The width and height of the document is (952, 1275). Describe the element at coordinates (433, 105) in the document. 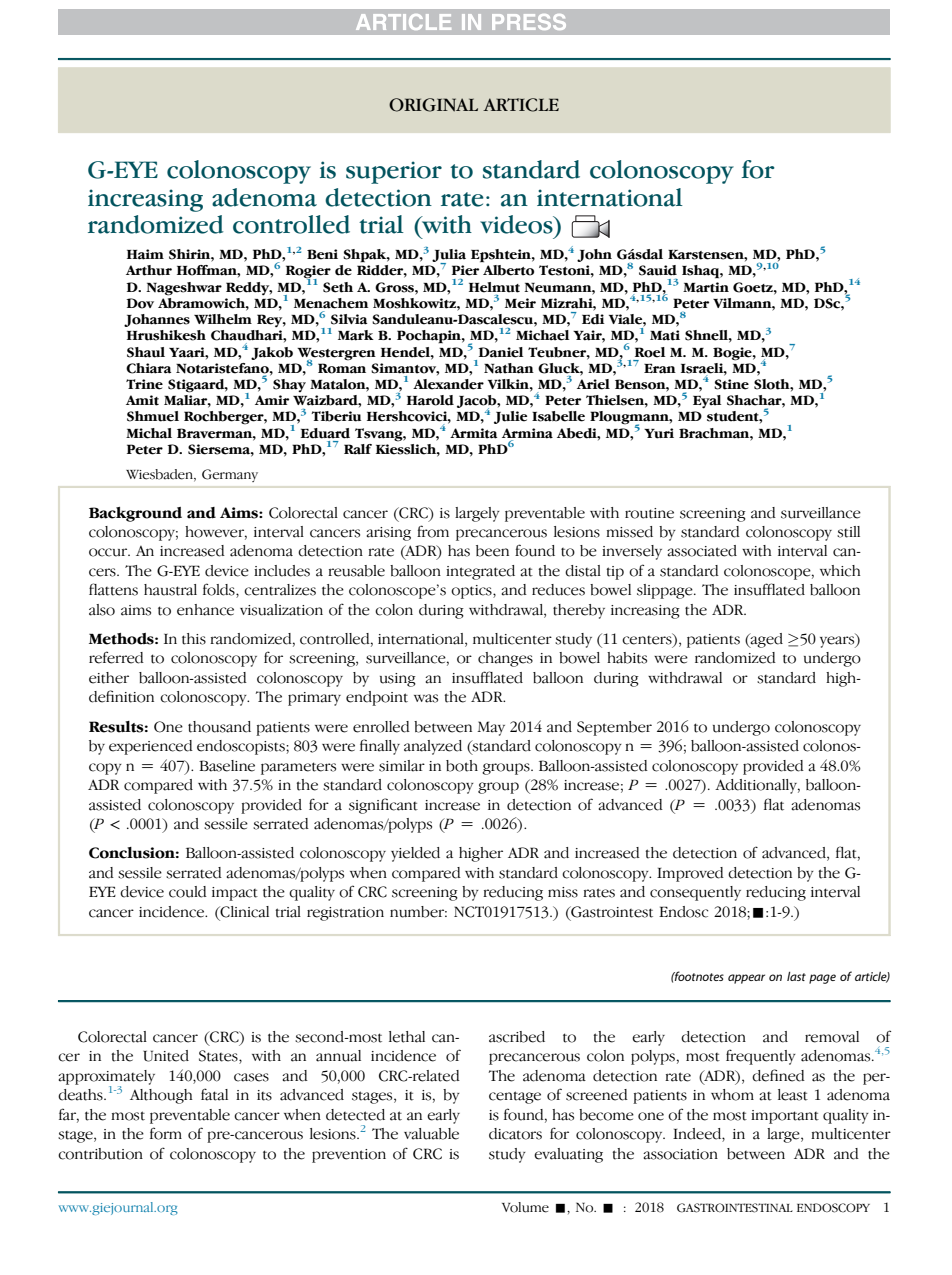

I see `ORIGINAL` at that location.
